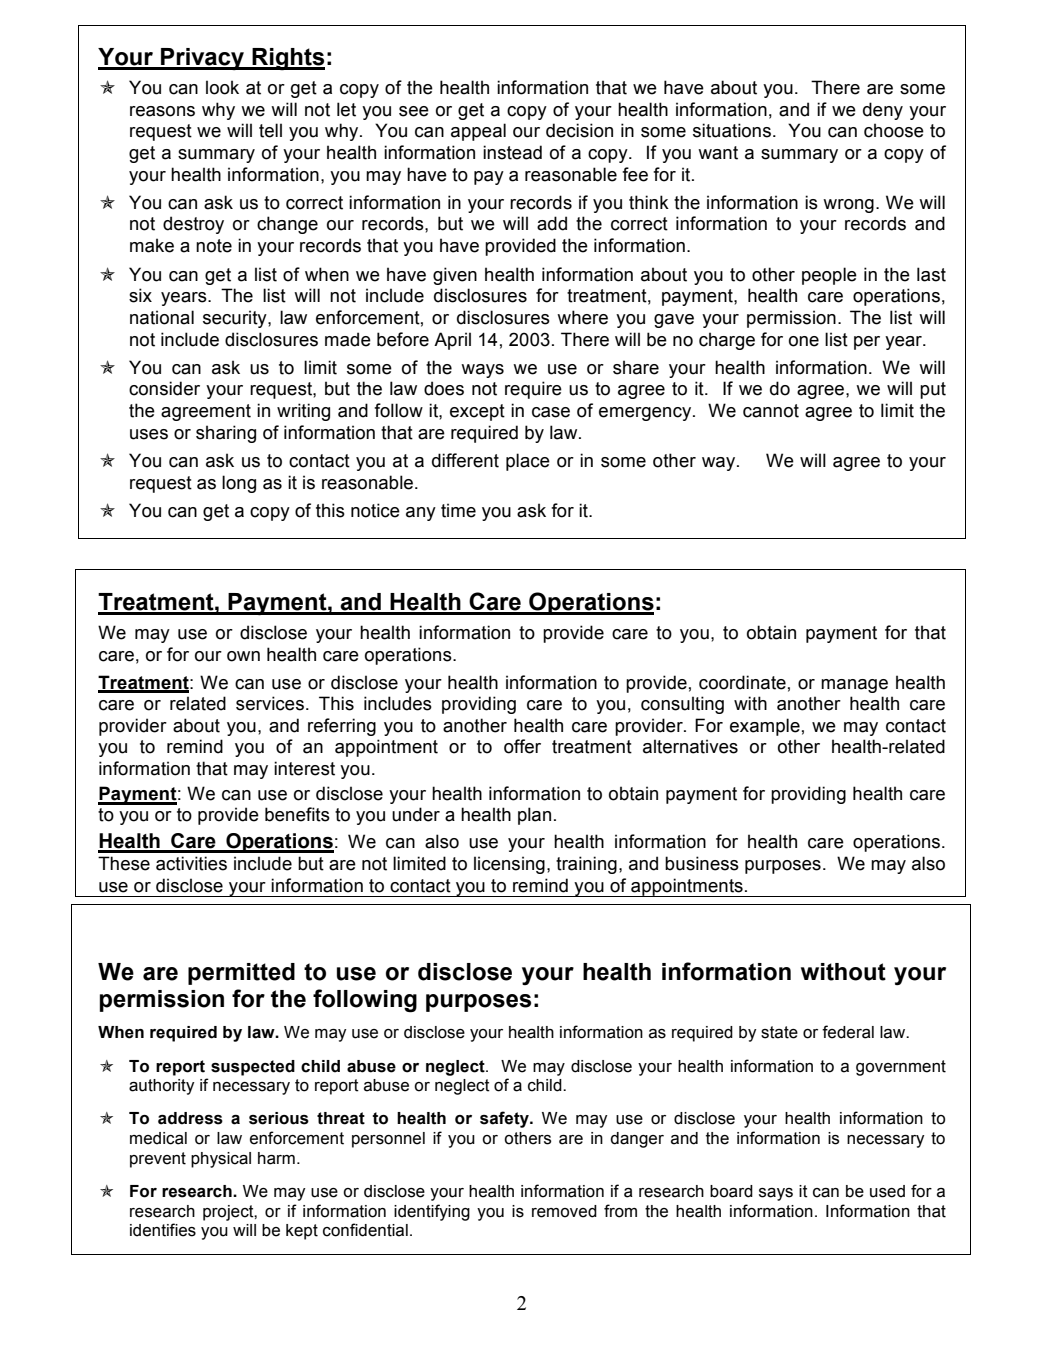  I want to click on physical, so click(221, 1160).
